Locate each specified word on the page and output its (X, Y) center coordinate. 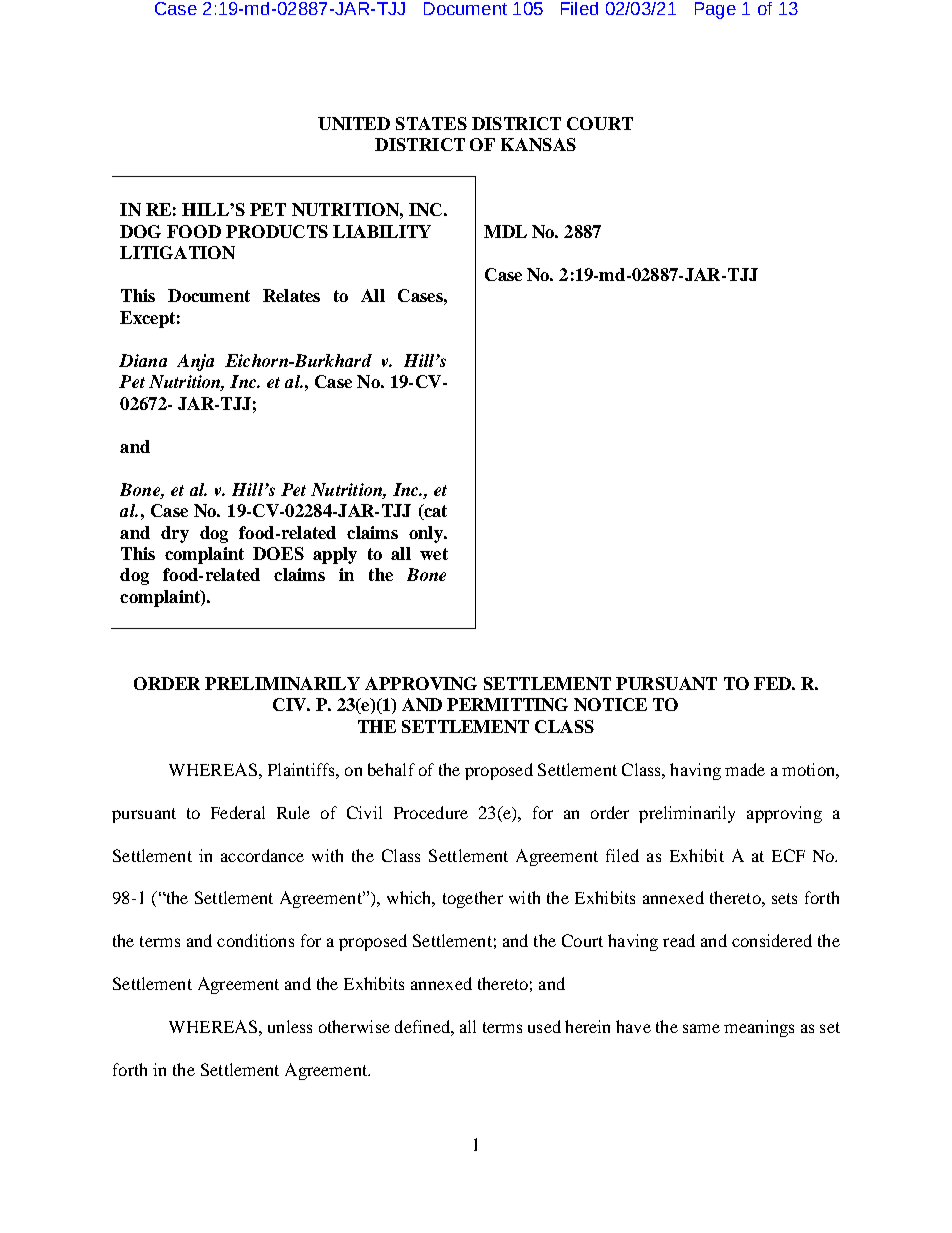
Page (715, 10)
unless (290, 1026)
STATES (431, 123)
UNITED (354, 123)
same (701, 1028)
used (544, 1026)
